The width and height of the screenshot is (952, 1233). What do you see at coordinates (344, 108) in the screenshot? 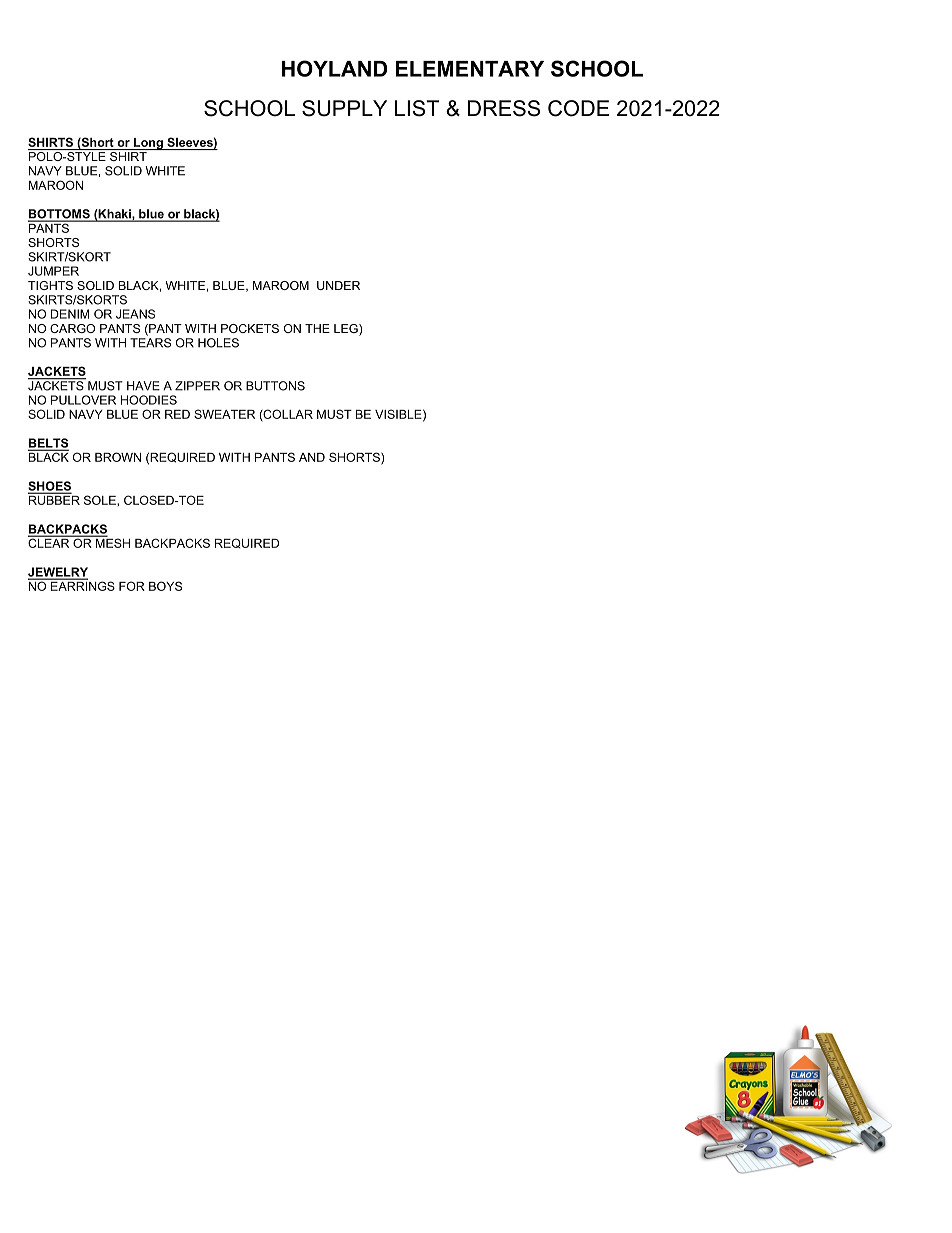
I see `SUPPLY` at bounding box center [344, 108].
